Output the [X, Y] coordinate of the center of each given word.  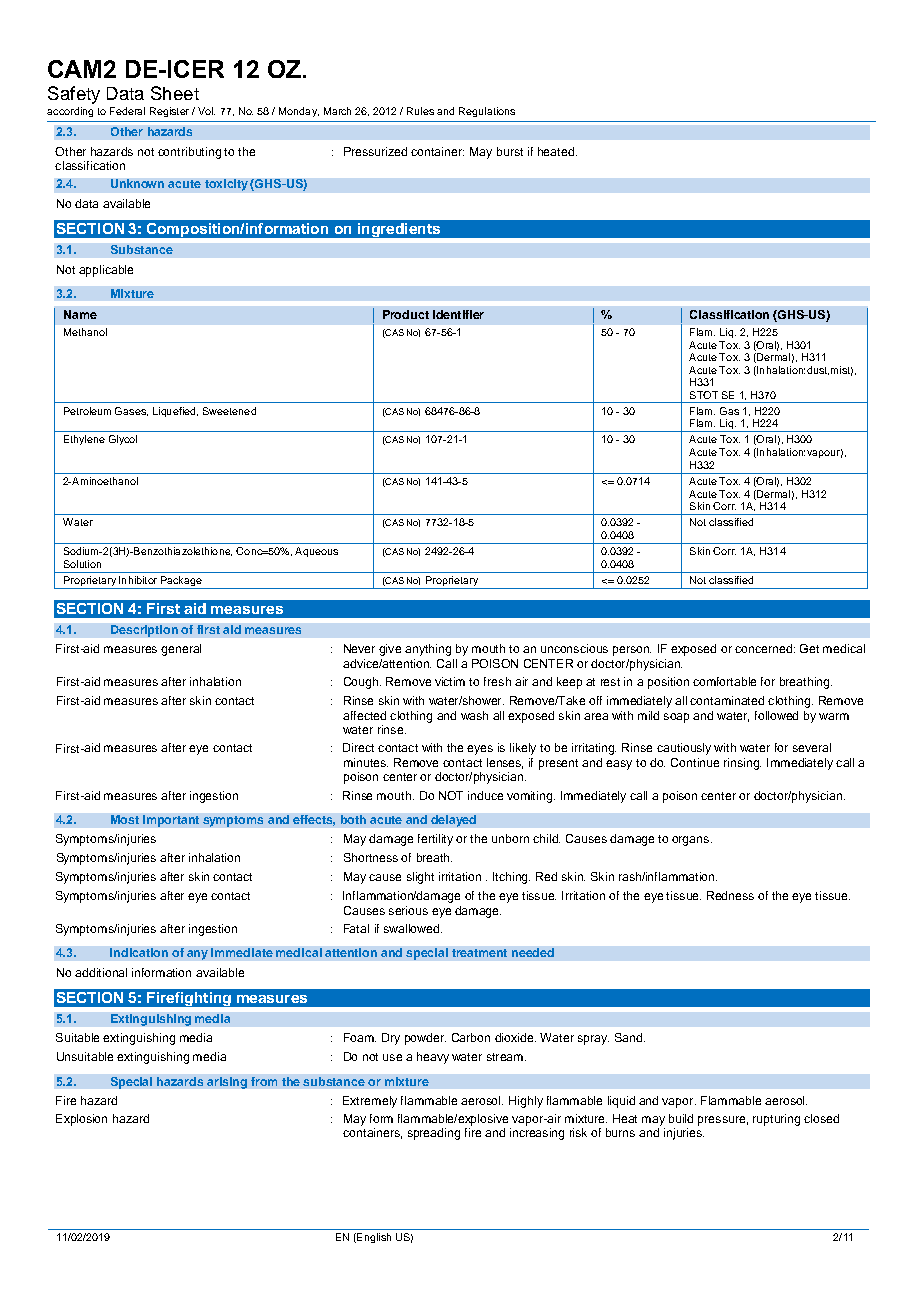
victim [450, 681]
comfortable [724, 681]
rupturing [776, 1120]
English [373, 1238]
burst [510, 151]
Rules [420, 111]
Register [169, 112]
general [181, 650]
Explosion [81, 1120]
